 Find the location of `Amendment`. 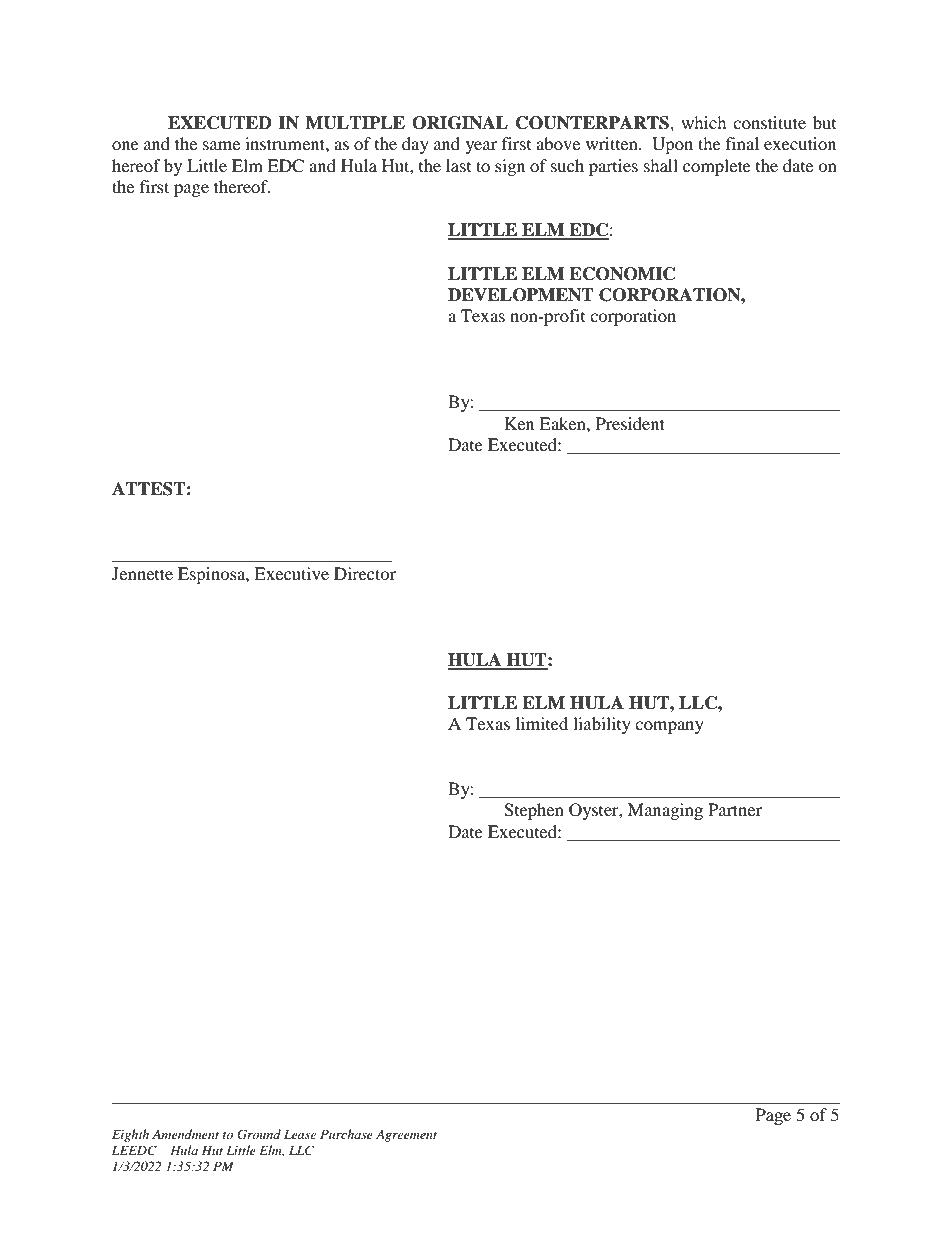

Amendment is located at coordinates (185, 1134).
